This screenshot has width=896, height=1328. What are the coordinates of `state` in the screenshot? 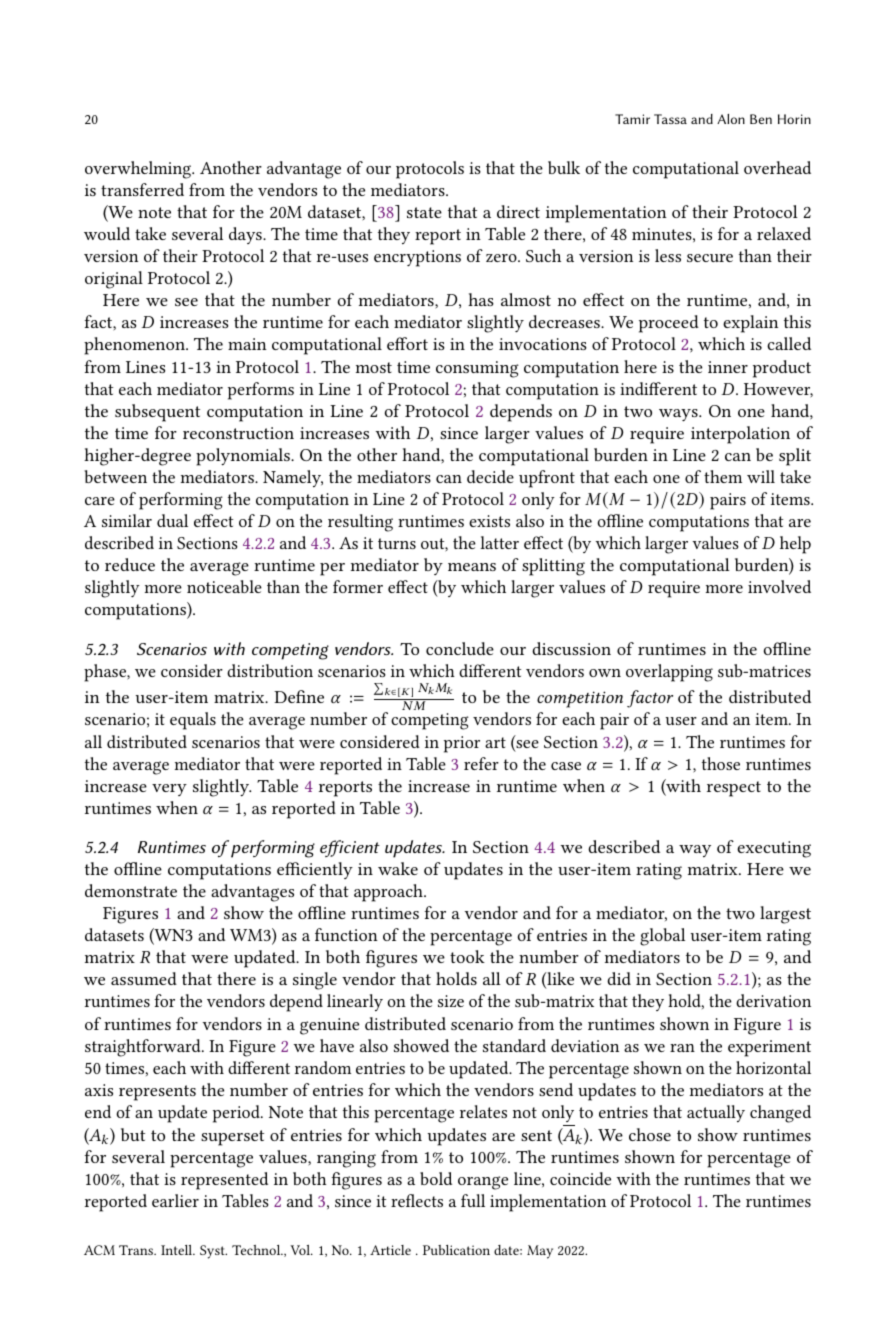 It's located at (424, 212).
